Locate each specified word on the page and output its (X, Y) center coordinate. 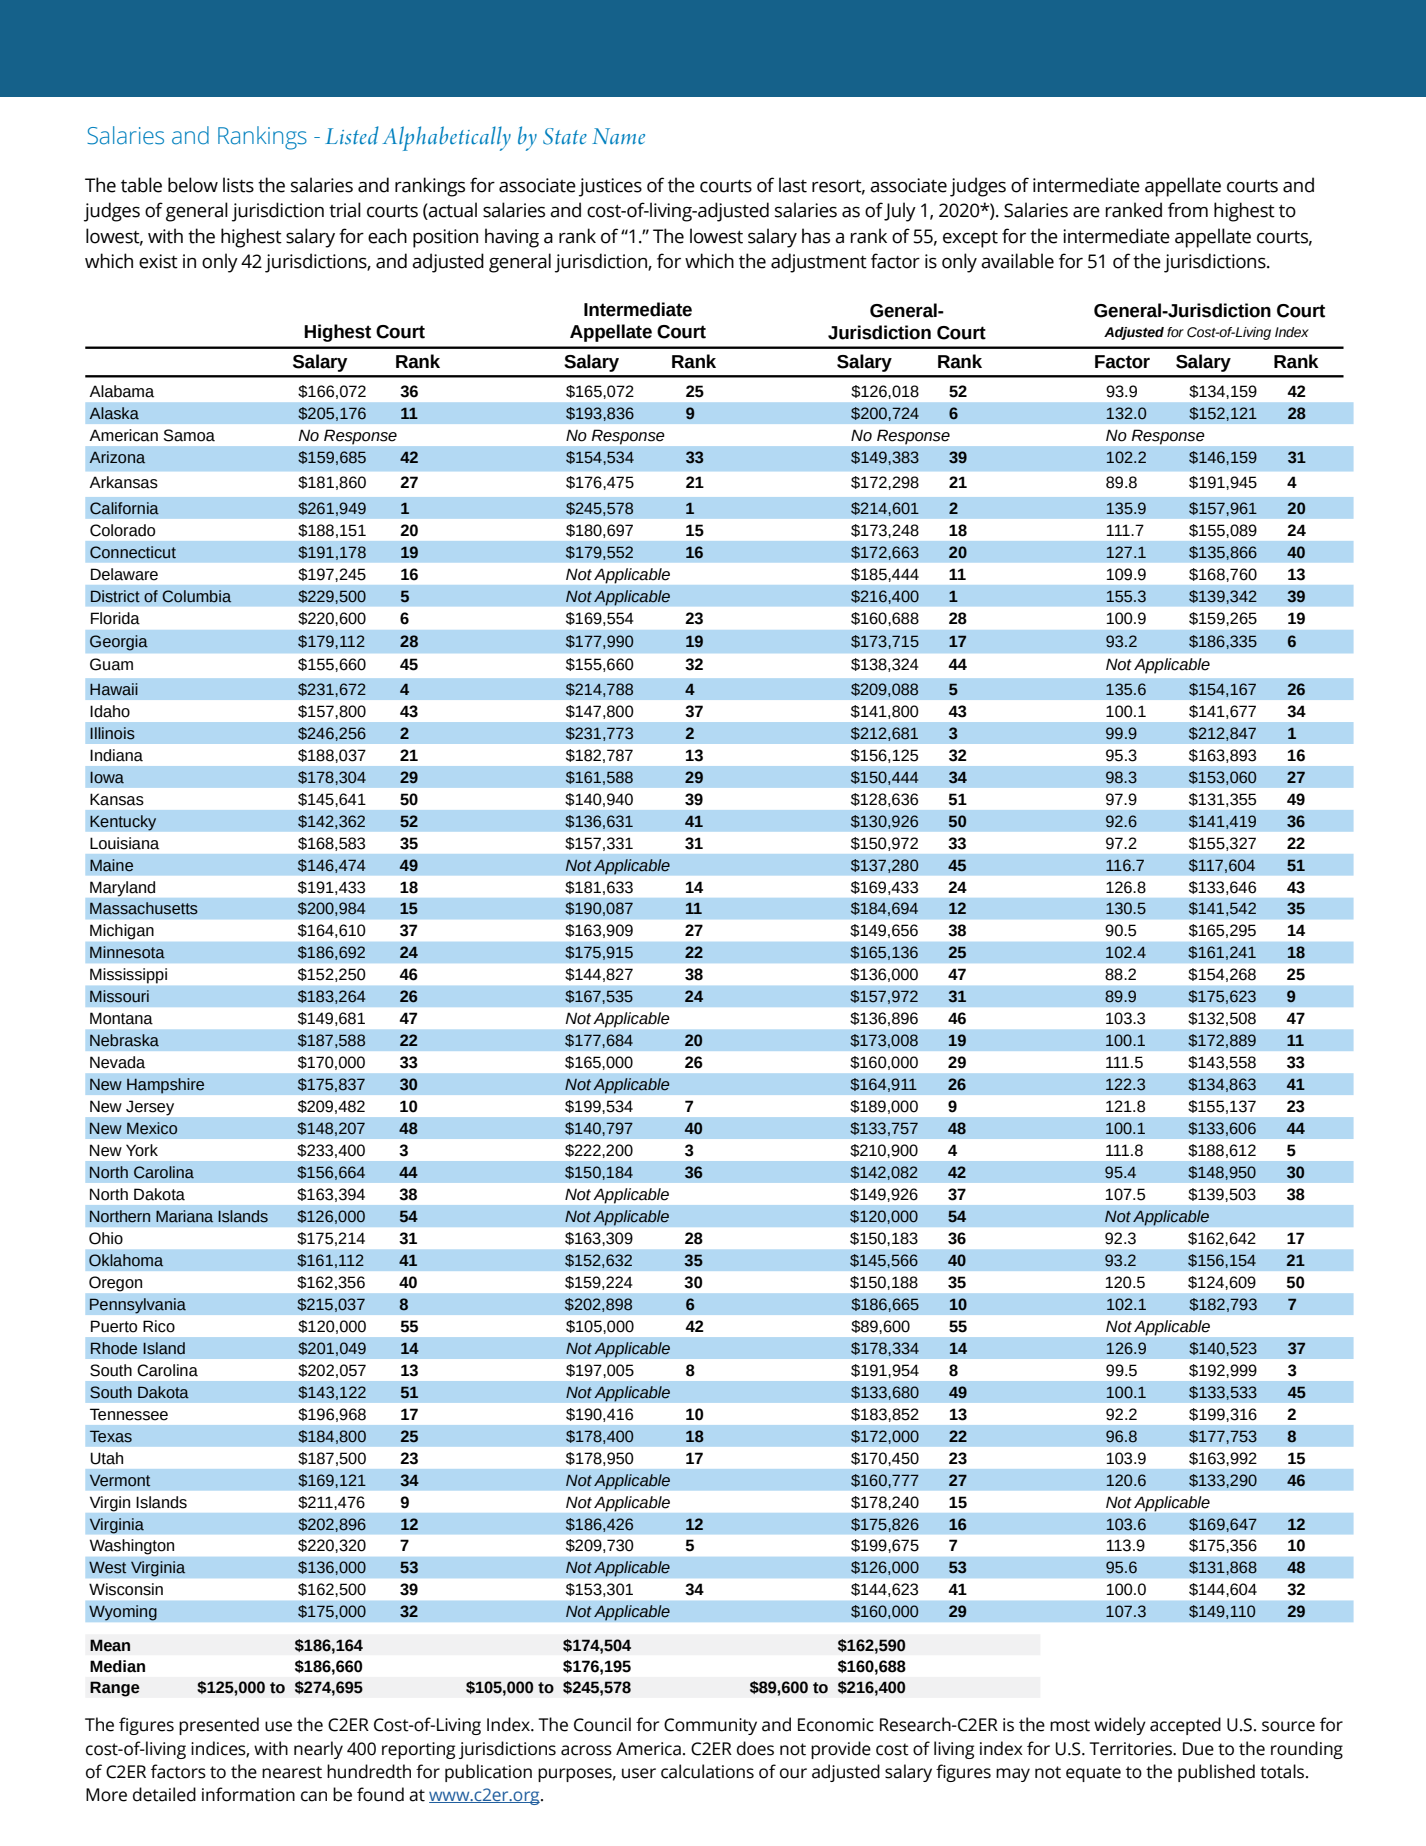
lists (238, 185)
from (1188, 210)
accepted (1185, 1726)
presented (219, 1726)
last (793, 185)
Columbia (196, 596)
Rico (159, 1326)
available (1017, 261)
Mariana (184, 1216)
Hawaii (114, 689)
